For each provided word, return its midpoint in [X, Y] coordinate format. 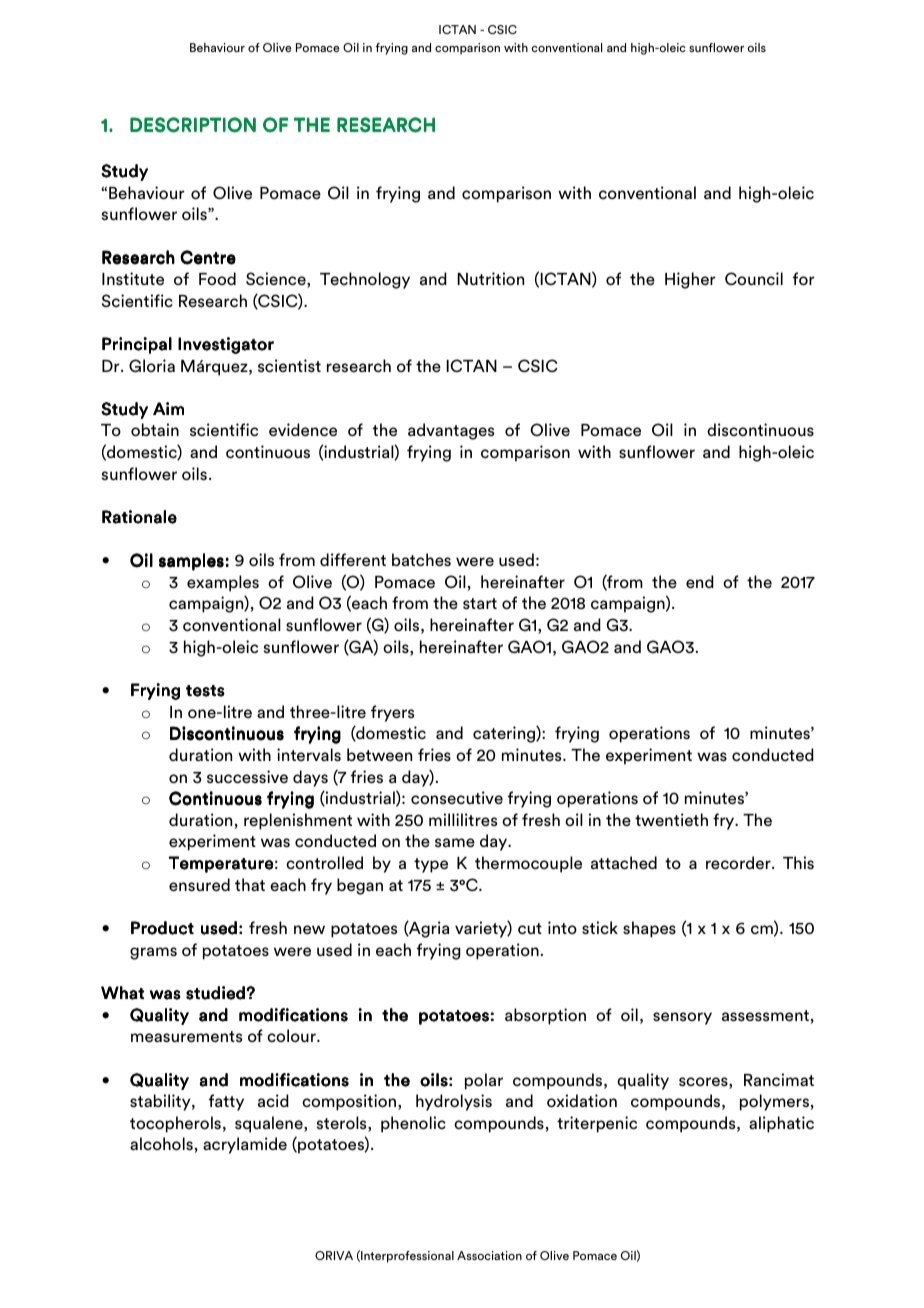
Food [217, 278]
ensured [199, 885]
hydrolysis [454, 1102]
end [700, 582]
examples [223, 583]
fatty [226, 1102]
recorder [739, 863]
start [480, 604]
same [455, 843]
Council [754, 279]
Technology [365, 280]
